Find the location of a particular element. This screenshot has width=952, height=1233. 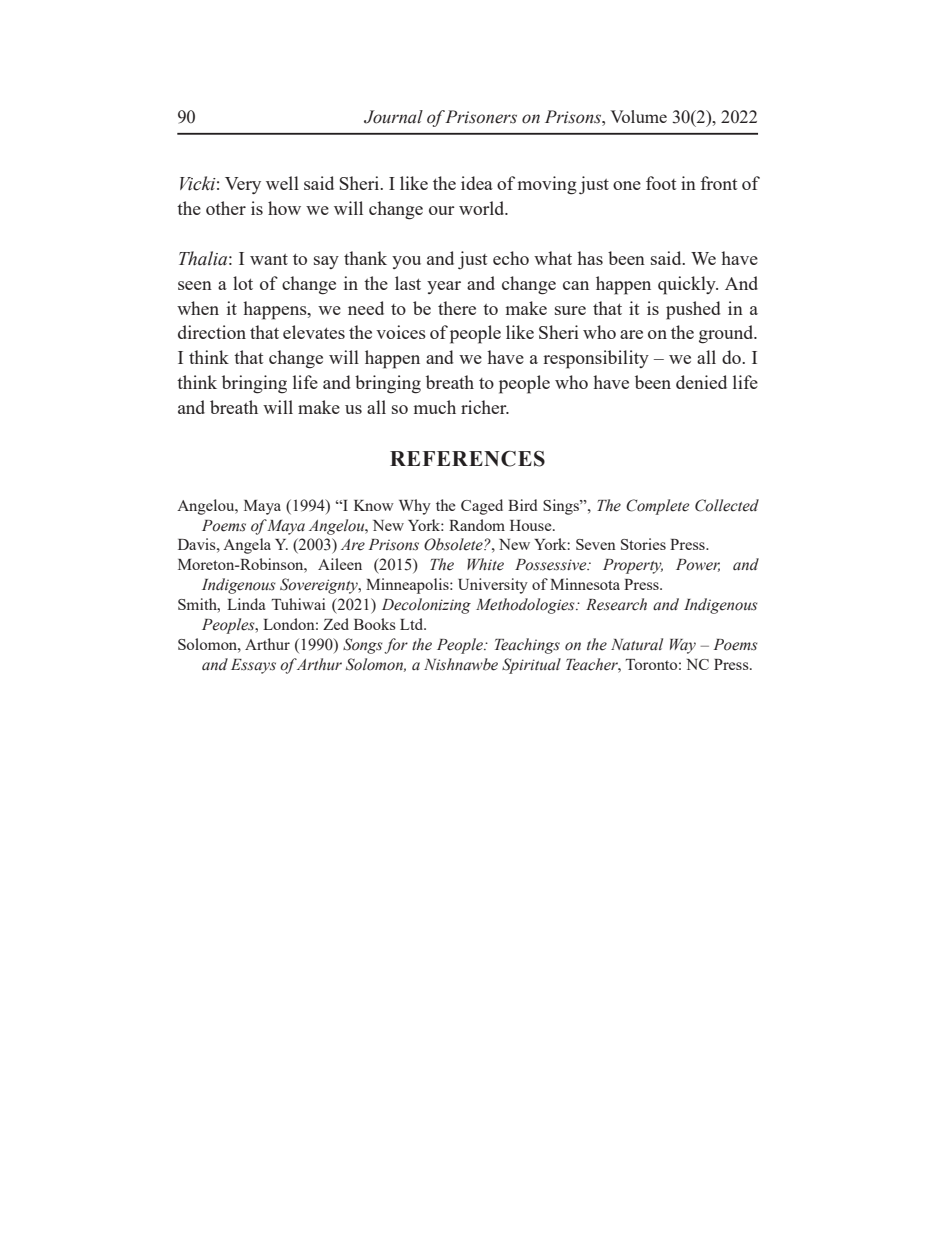

has is located at coordinates (590, 258).
